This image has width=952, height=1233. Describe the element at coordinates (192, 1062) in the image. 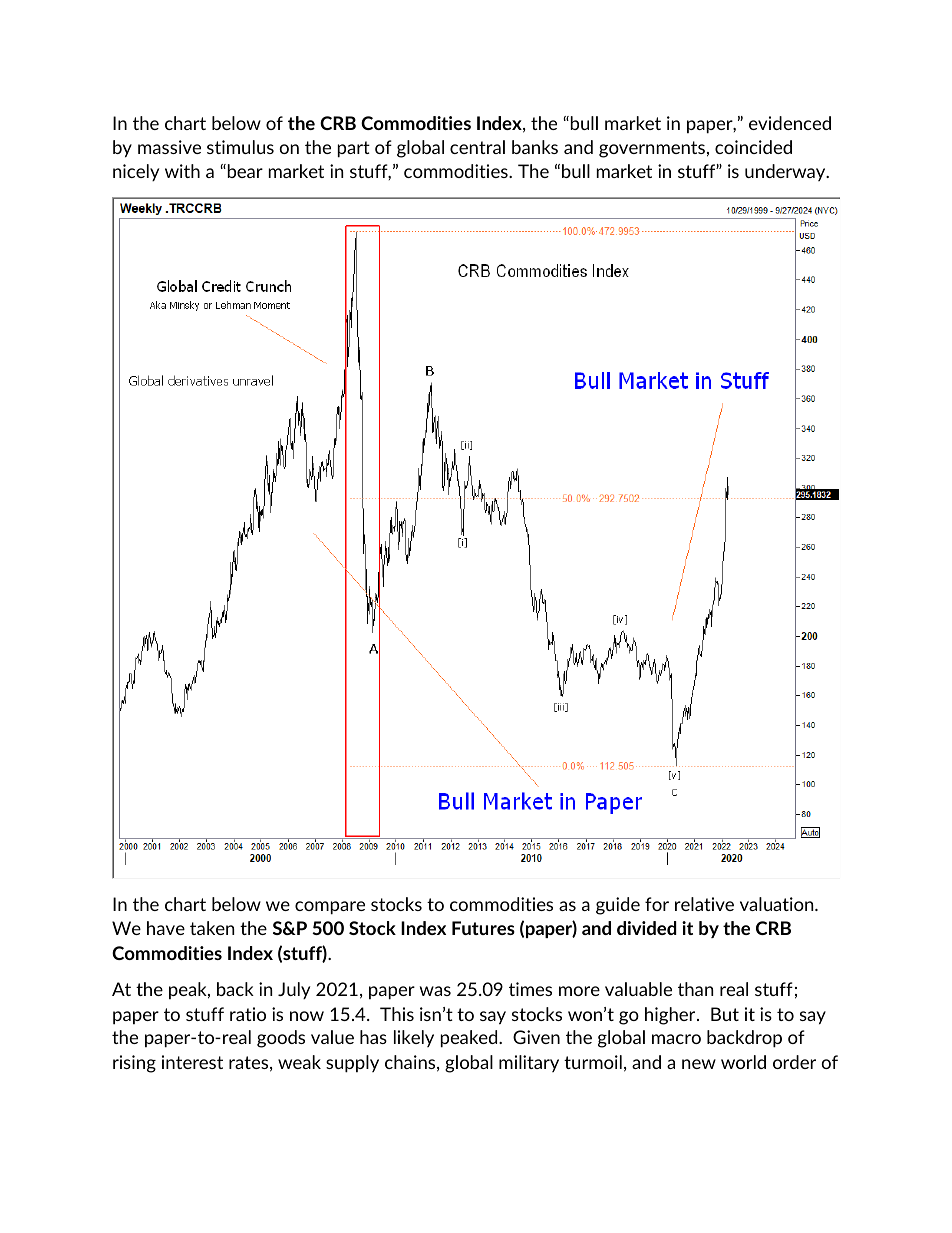

I see `interest` at that location.
